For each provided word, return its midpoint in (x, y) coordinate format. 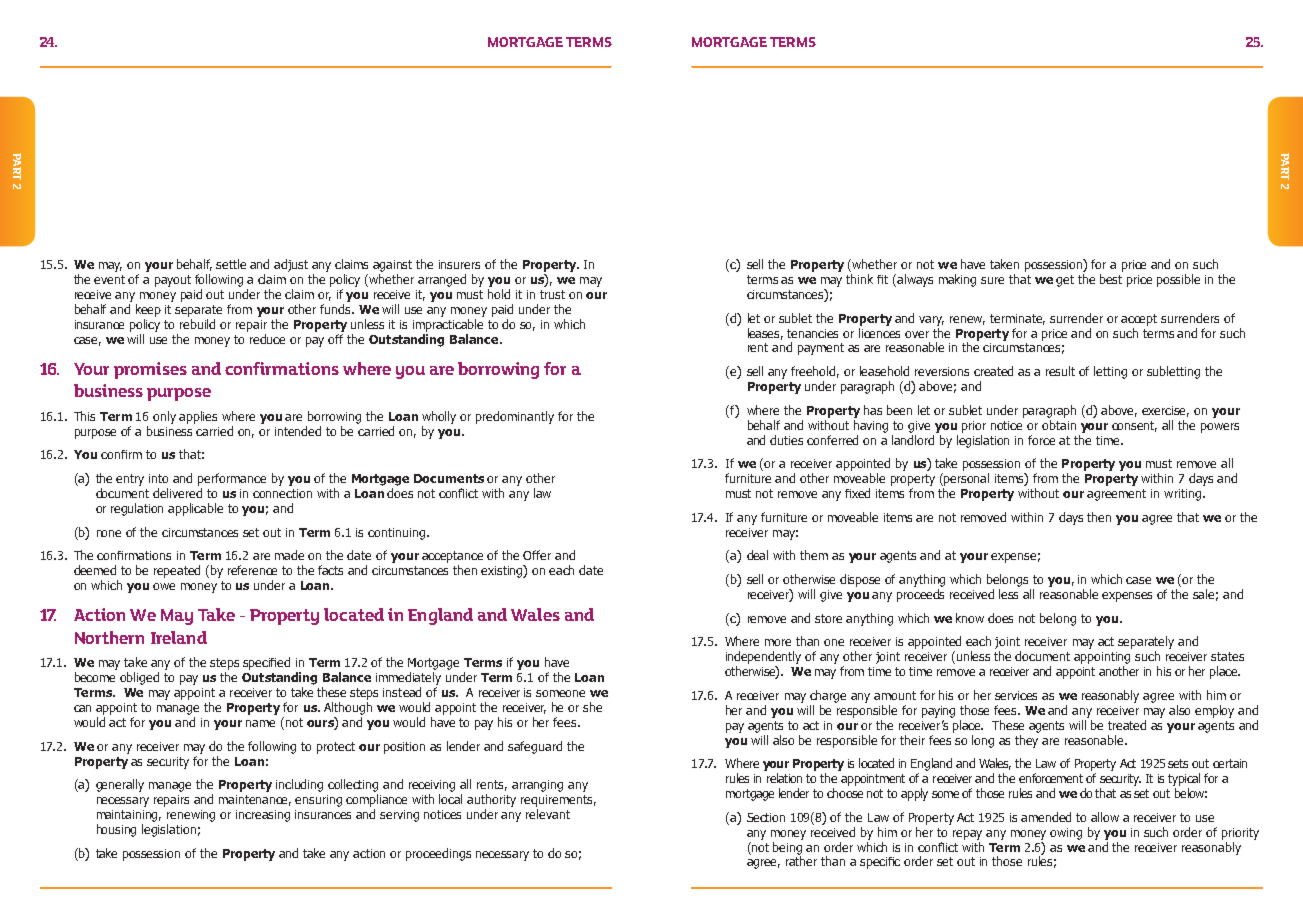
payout (173, 281)
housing (116, 830)
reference (252, 570)
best (1111, 279)
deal (757, 555)
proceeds (920, 595)
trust (552, 294)
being (788, 848)
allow (1105, 817)
